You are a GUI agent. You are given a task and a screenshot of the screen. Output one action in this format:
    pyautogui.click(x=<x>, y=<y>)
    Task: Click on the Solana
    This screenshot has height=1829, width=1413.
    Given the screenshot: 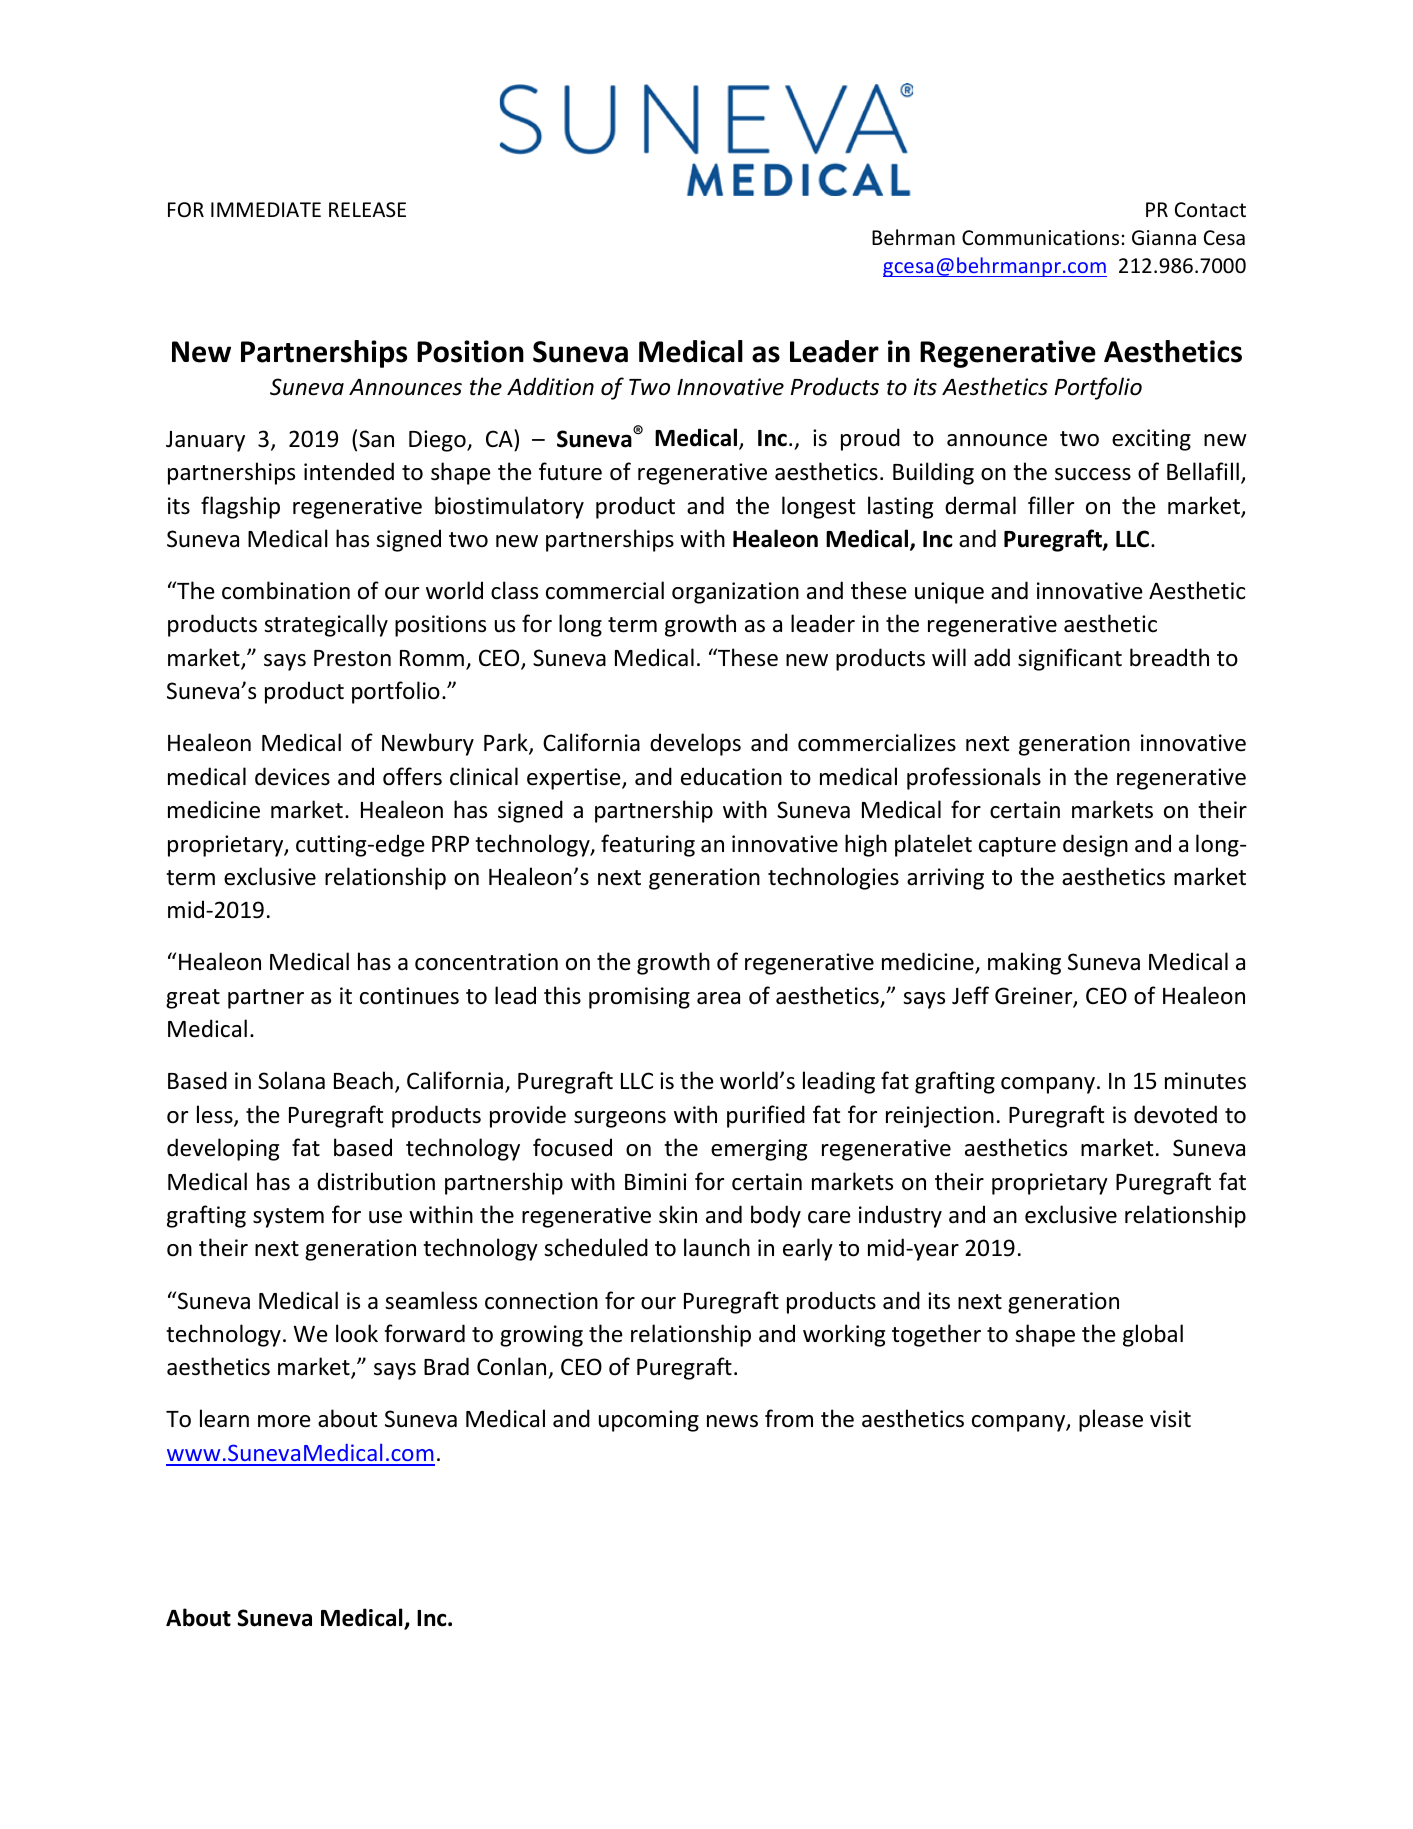 What is the action you would take?
    pyautogui.click(x=291, y=1080)
